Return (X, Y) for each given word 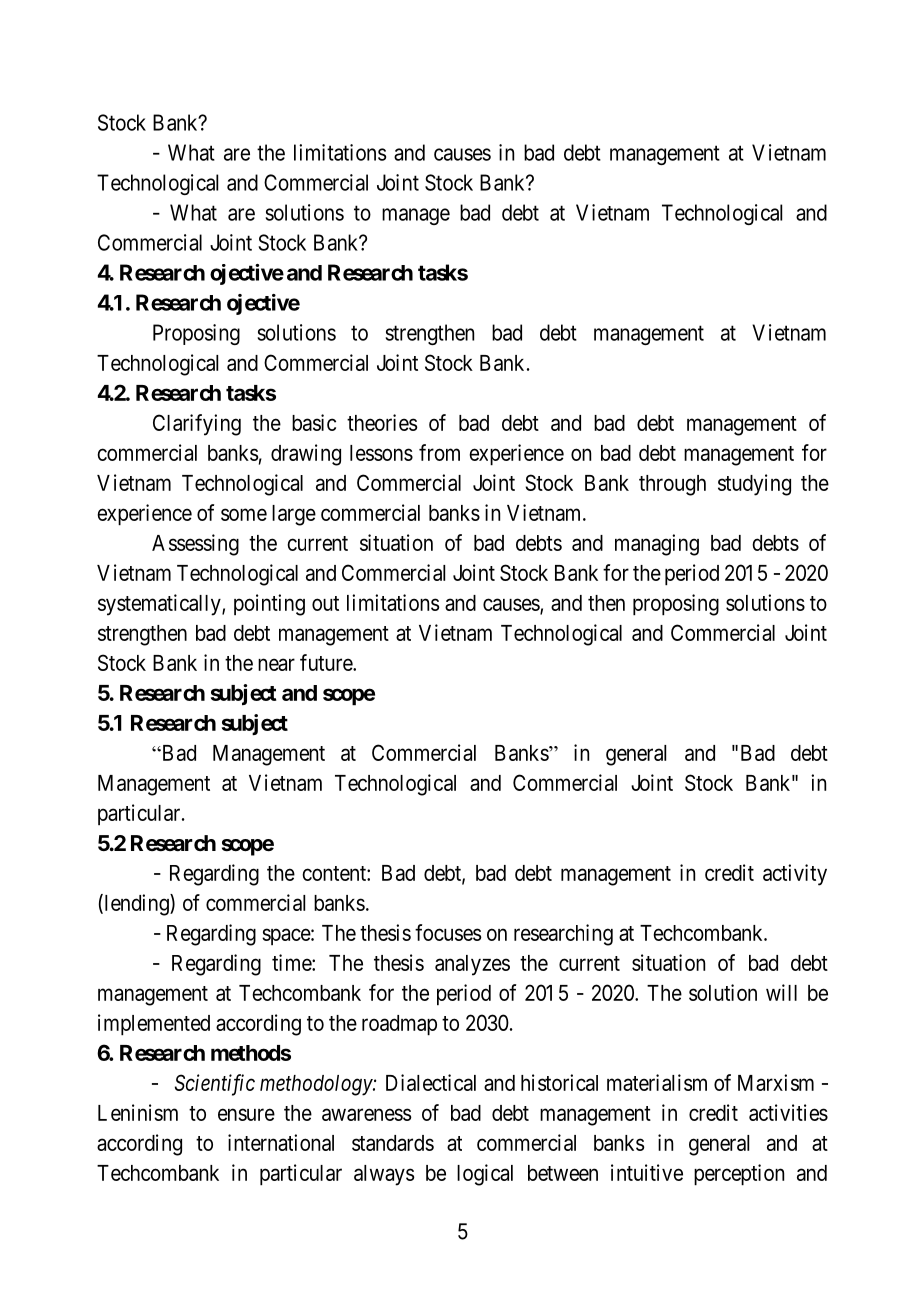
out (325, 603)
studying (754, 485)
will (781, 992)
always (384, 1175)
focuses (448, 932)
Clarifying (197, 425)
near (276, 664)
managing (657, 545)
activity (795, 875)
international (281, 1142)
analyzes (472, 965)
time (292, 962)
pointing (269, 605)
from (439, 452)
